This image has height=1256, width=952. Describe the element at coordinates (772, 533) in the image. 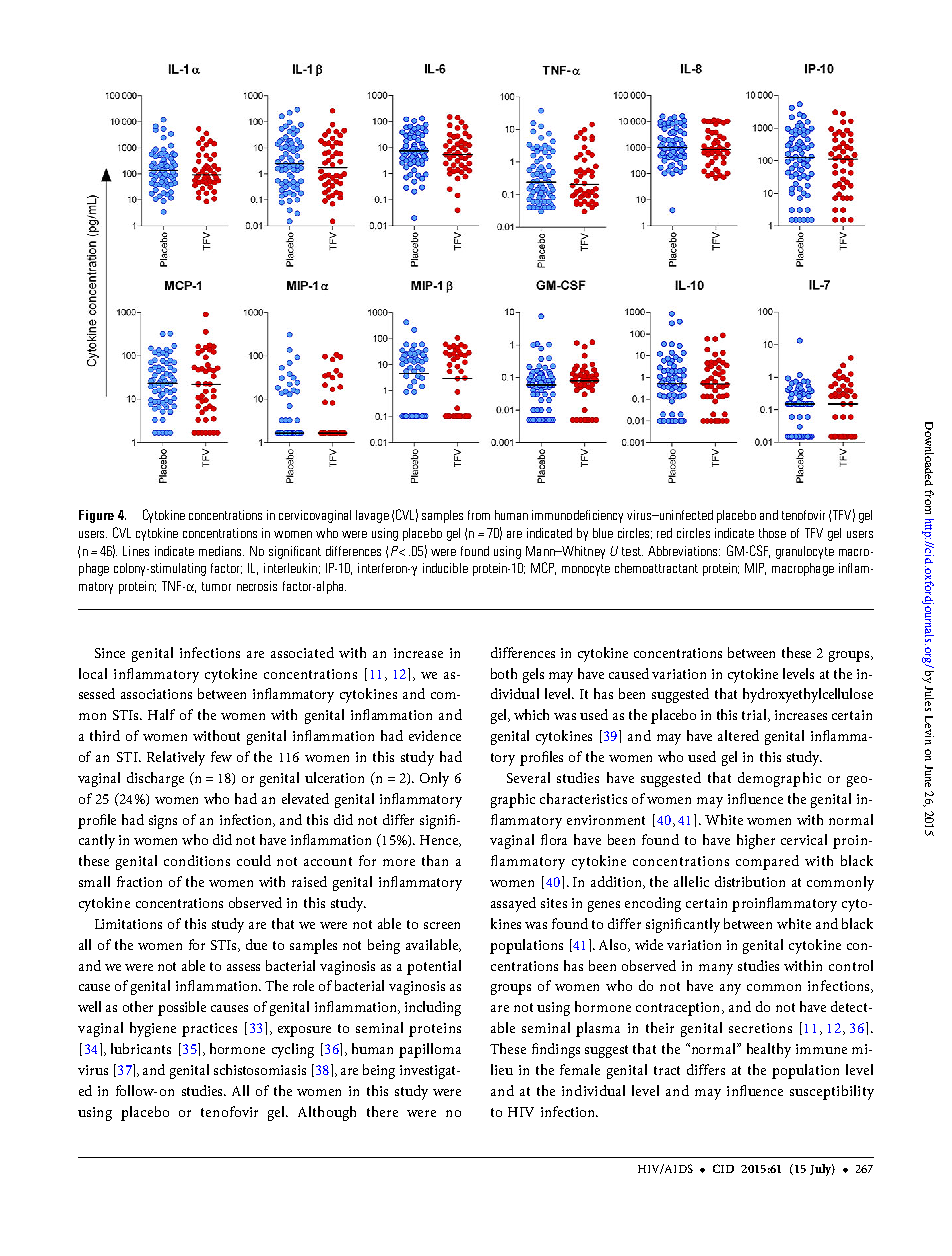

I see `those` at that location.
